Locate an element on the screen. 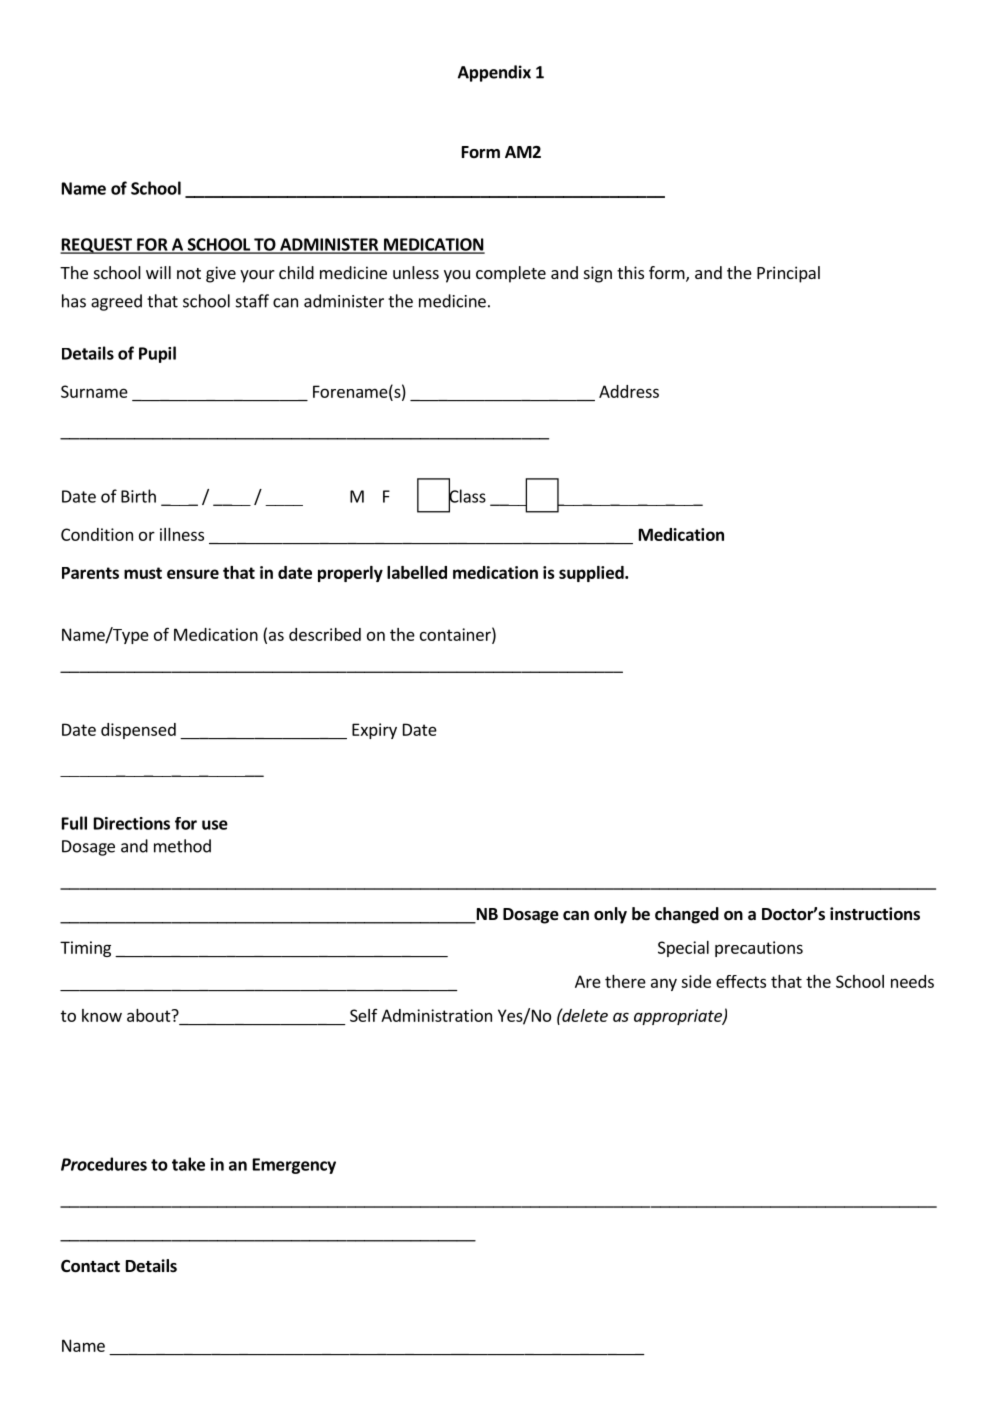 The width and height of the screenshot is (1002, 1418). REQUEST is located at coordinates (97, 246).
